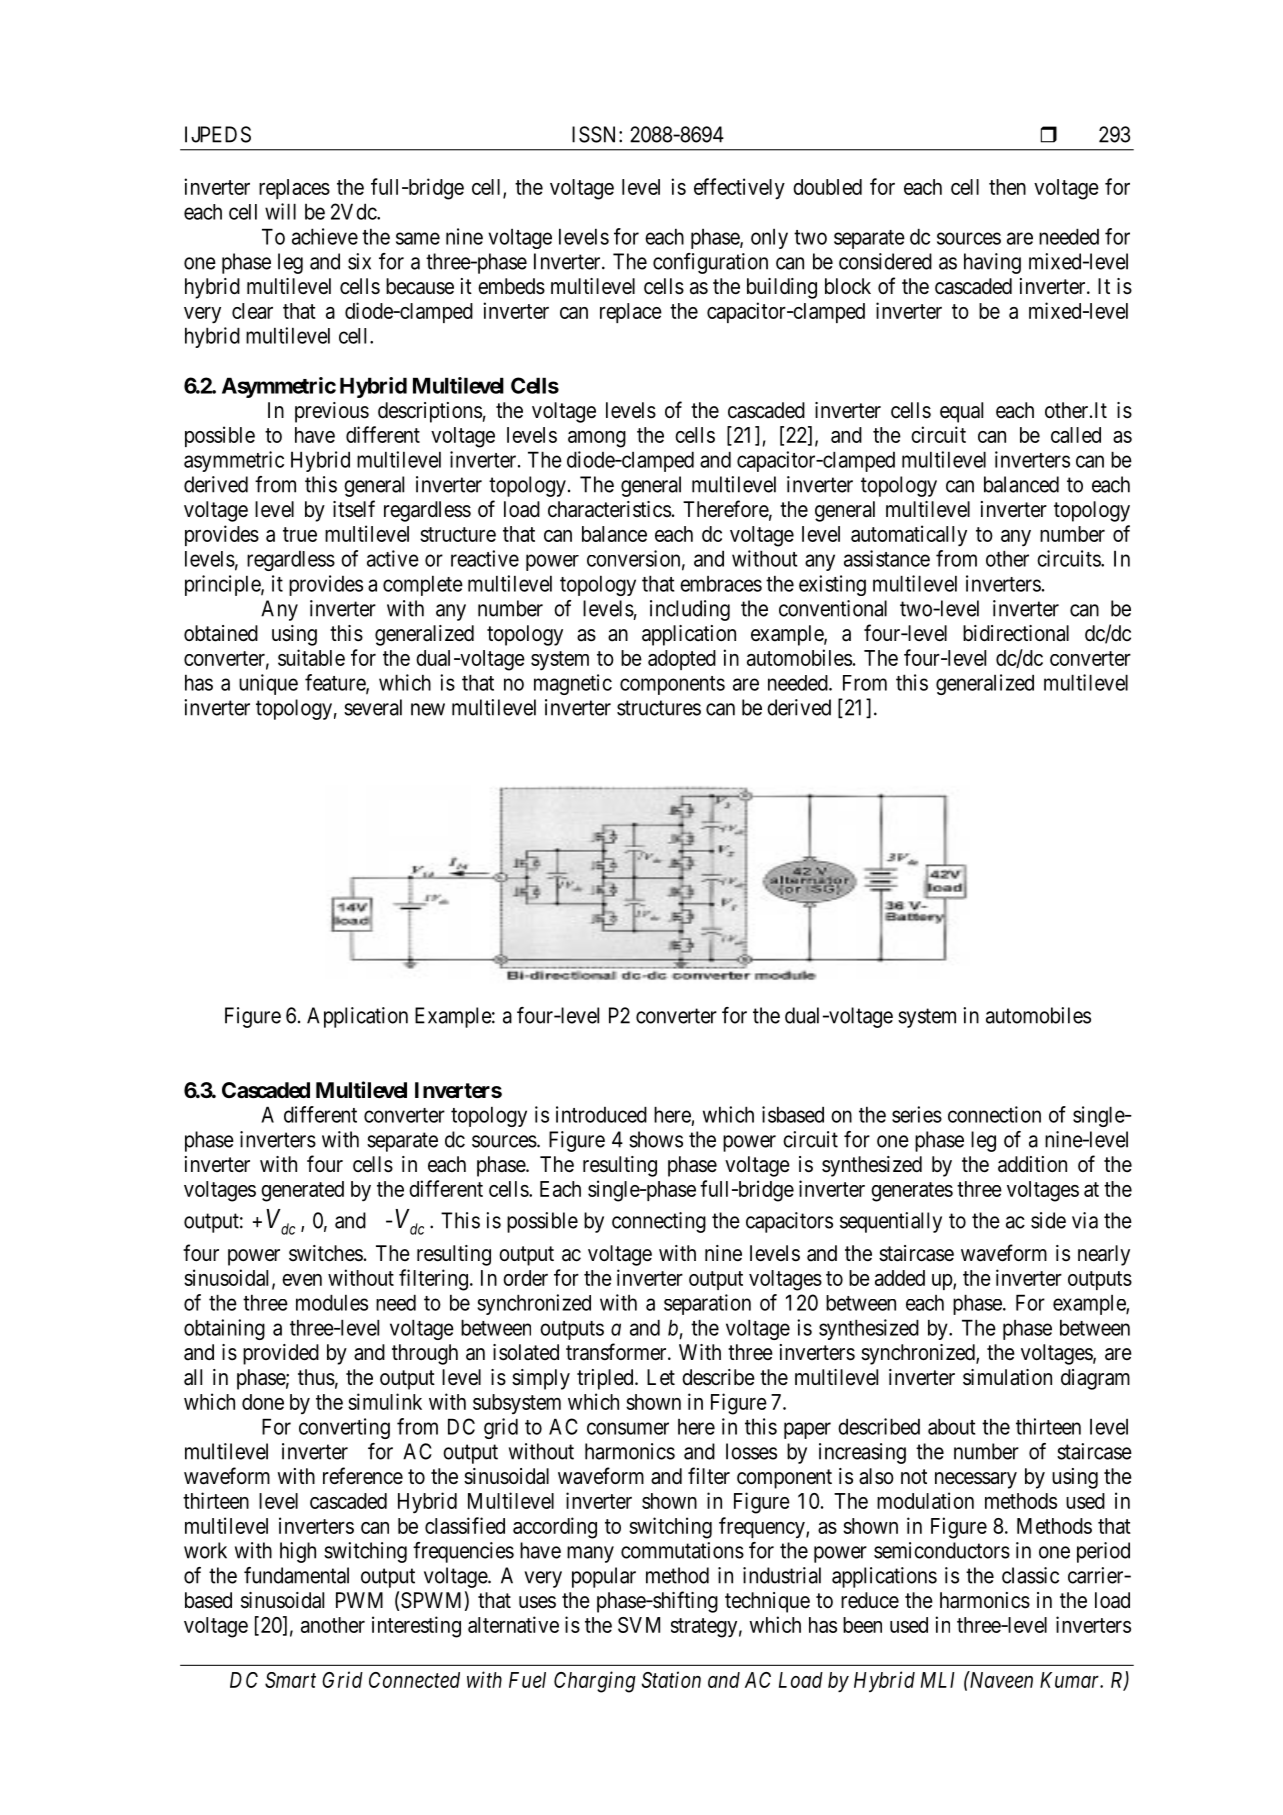  I want to click on then, so click(1007, 187).
